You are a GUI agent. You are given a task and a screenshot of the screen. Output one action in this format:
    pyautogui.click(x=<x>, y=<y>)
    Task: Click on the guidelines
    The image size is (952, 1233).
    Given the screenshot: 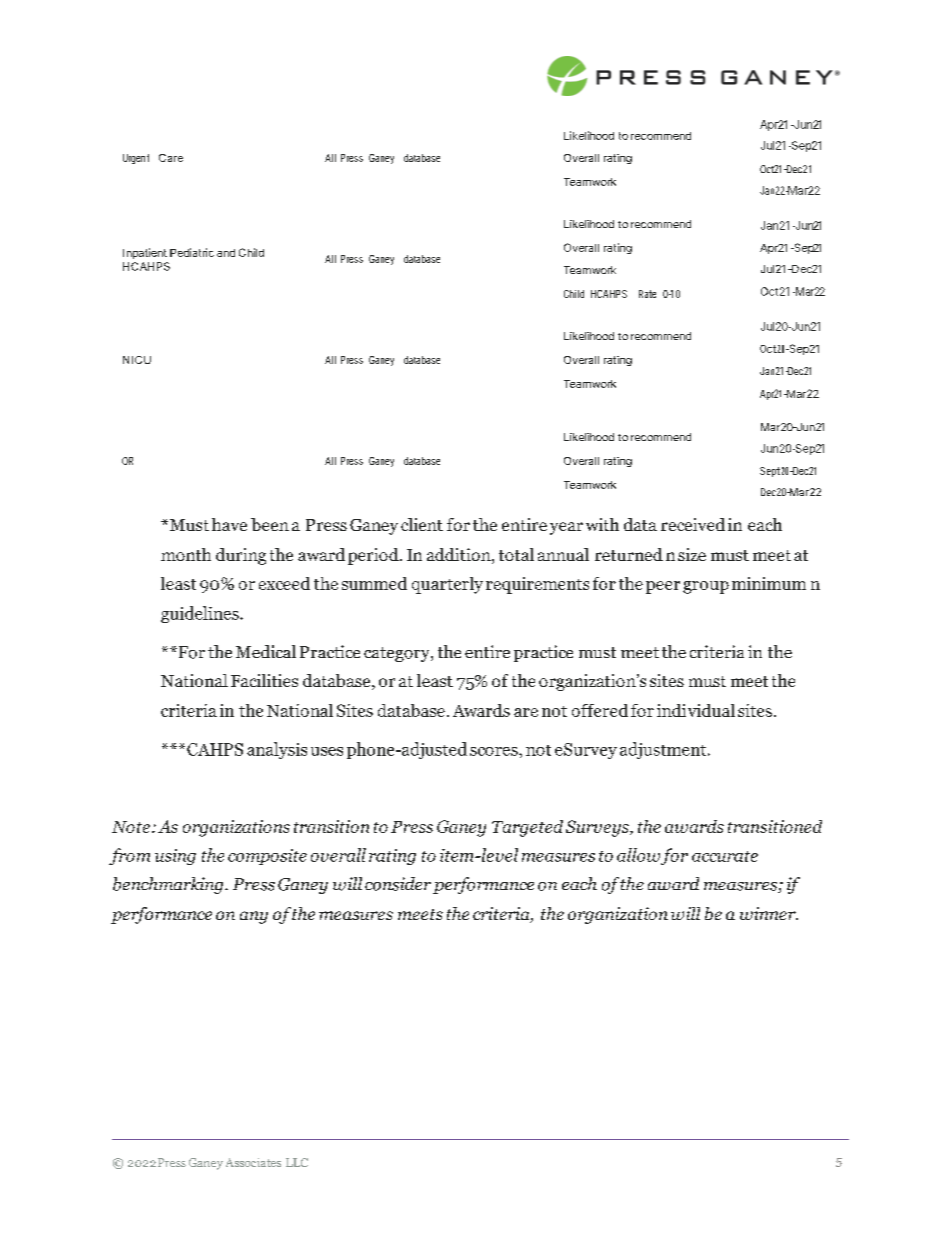 What is the action you would take?
    pyautogui.click(x=201, y=614)
